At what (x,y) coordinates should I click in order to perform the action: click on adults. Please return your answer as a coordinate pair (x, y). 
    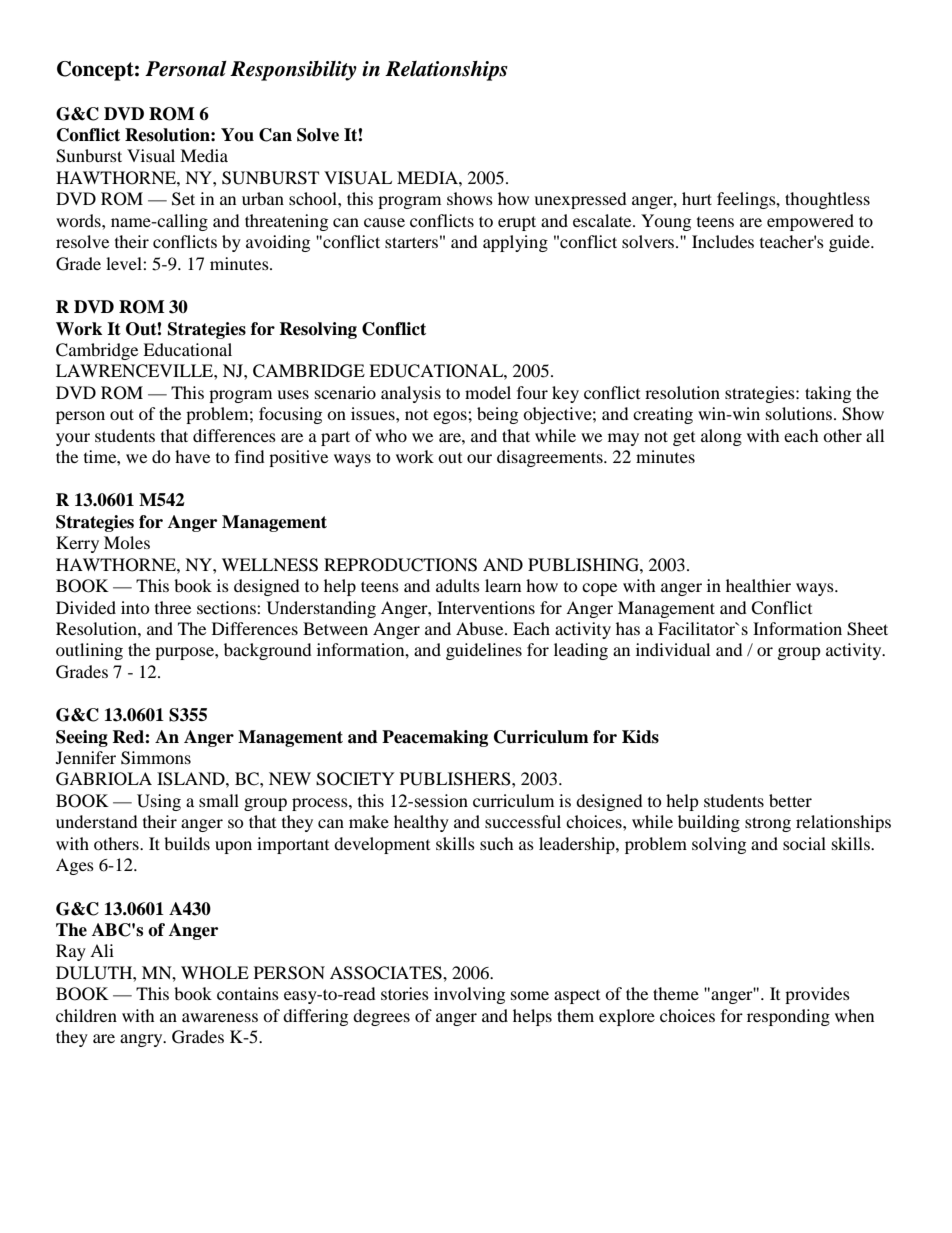
    Looking at the image, I should click on (458, 585).
